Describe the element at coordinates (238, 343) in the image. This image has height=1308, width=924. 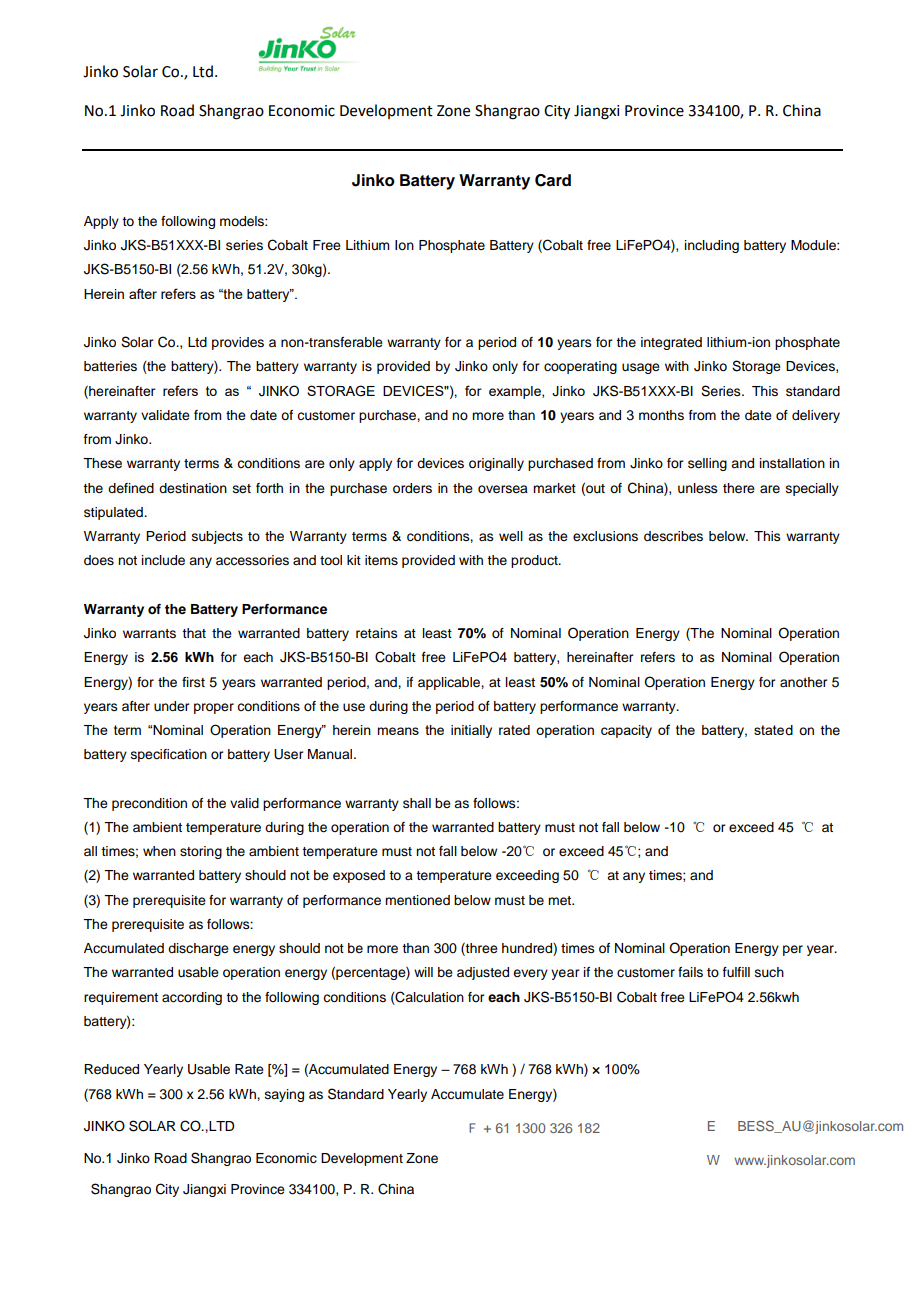
I see `provides` at that location.
